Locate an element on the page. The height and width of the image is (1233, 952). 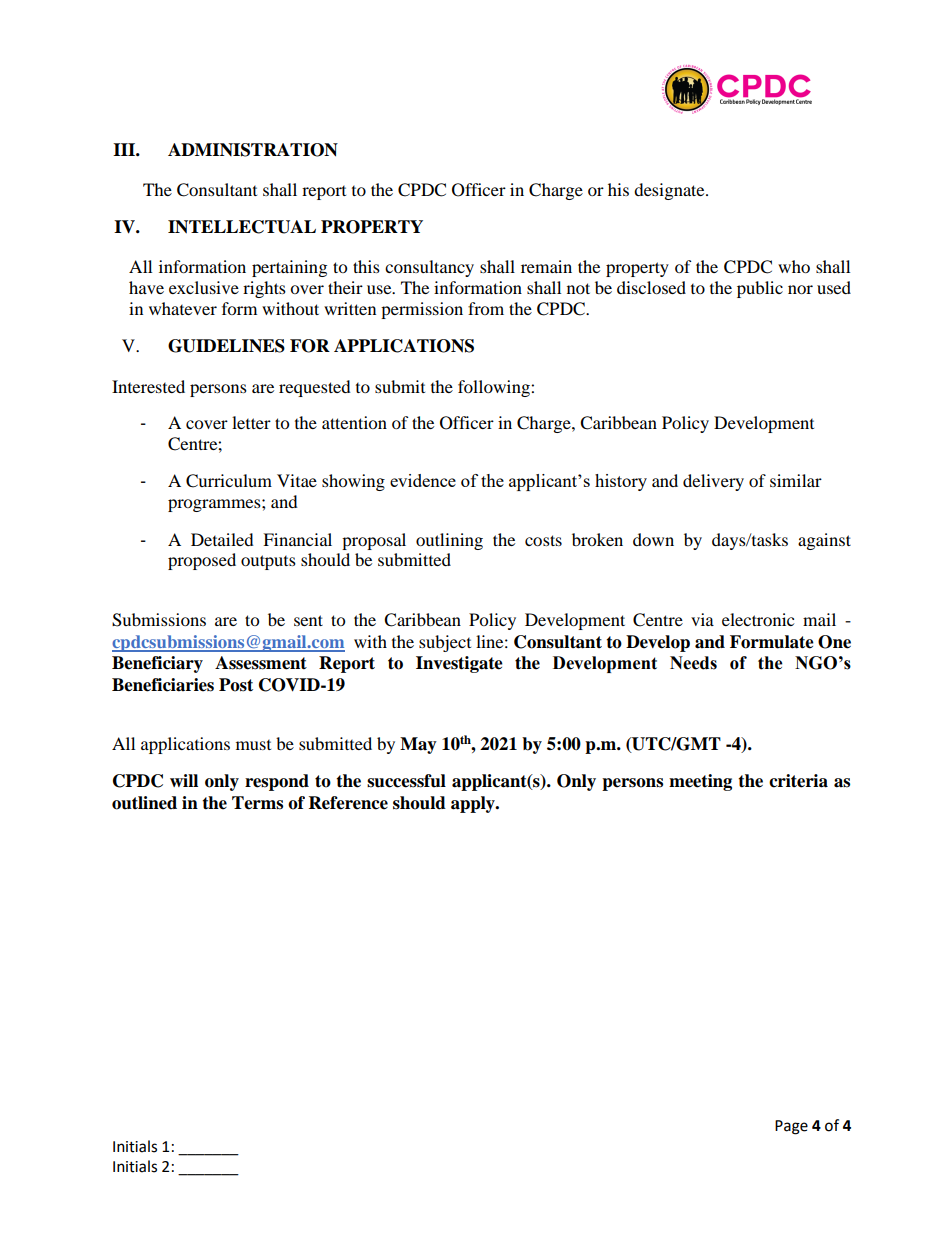
letter is located at coordinates (251, 422).
